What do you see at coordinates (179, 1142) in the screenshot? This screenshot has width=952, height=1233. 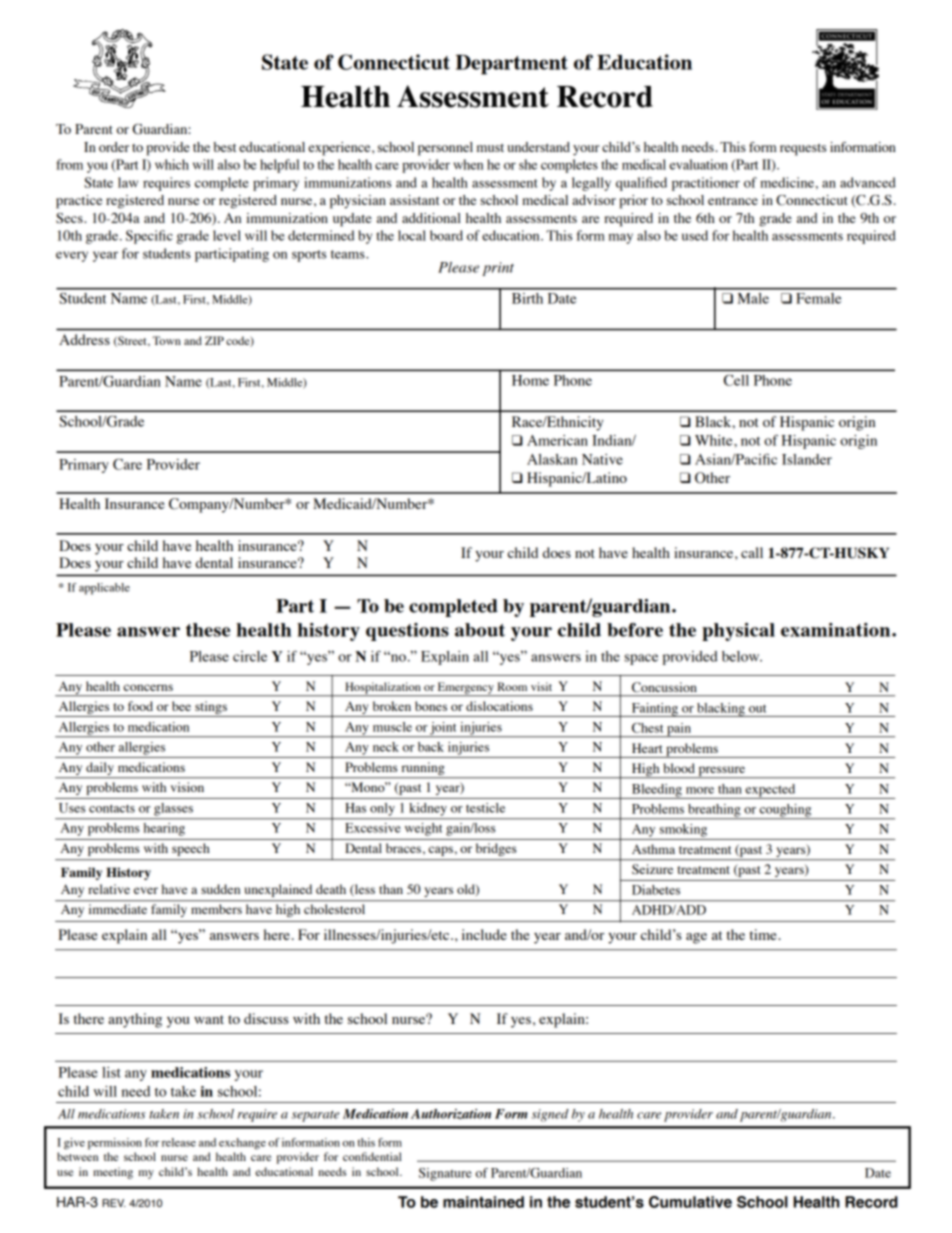 I see `release` at bounding box center [179, 1142].
